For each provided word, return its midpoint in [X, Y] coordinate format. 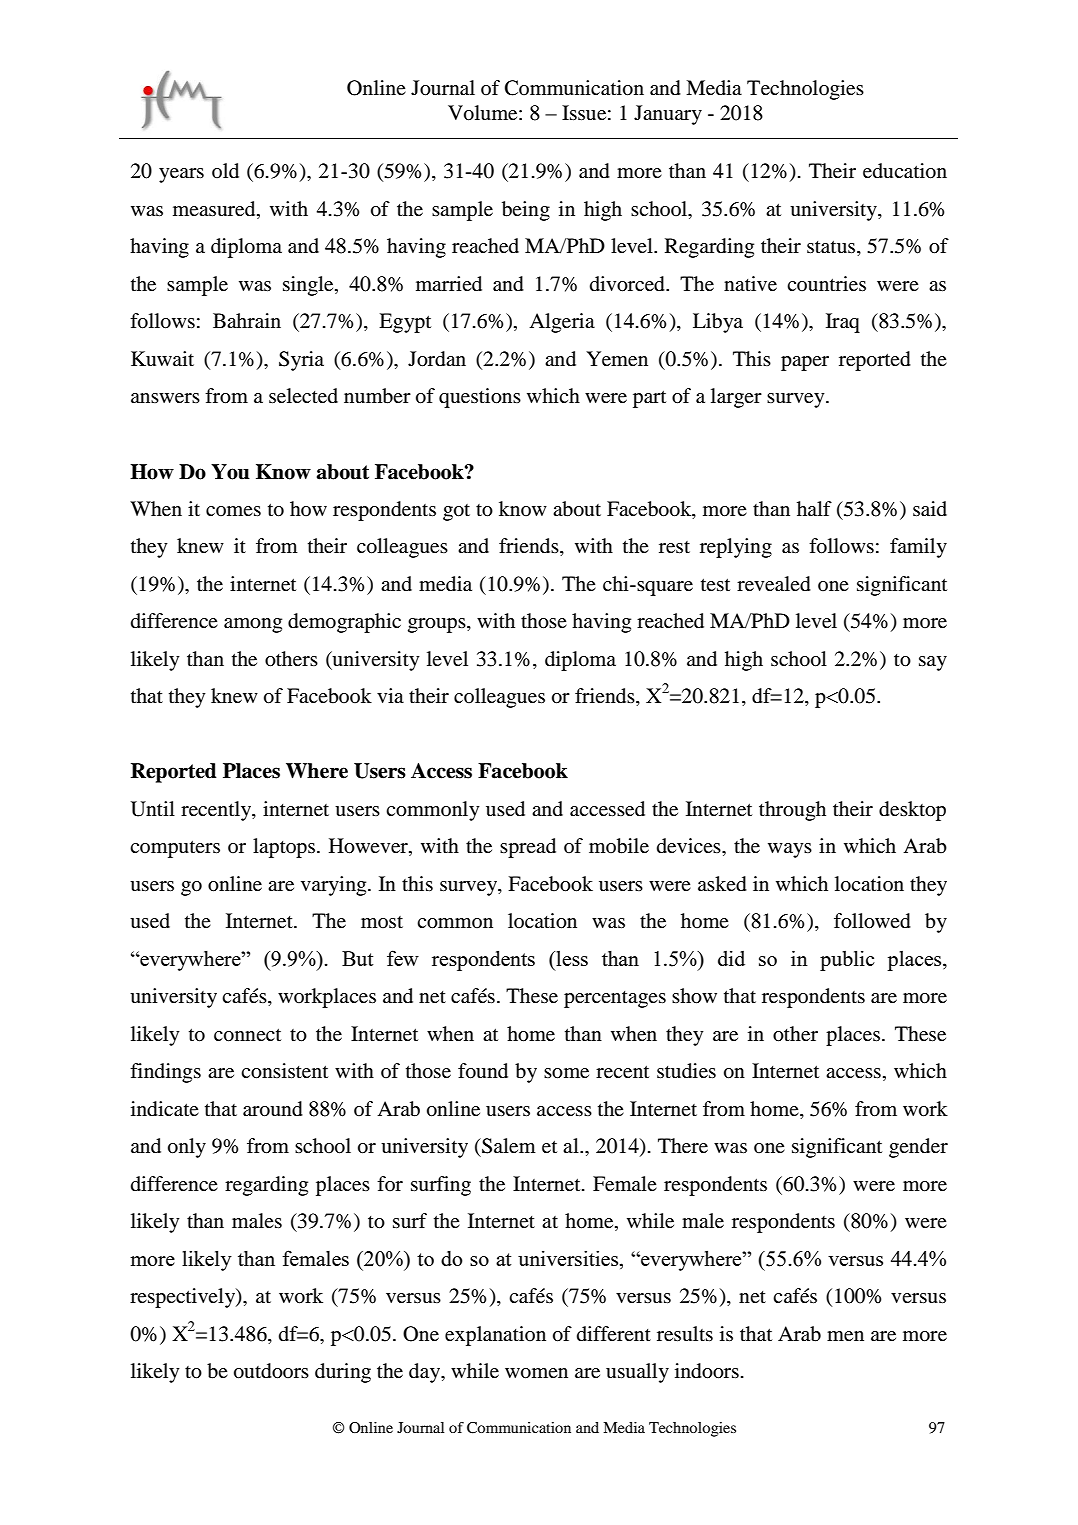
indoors [707, 1371]
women [536, 1373]
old [225, 171]
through [792, 811]
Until [153, 809]
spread [528, 848]
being [526, 211]
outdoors [271, 1371]
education [905, 171]
